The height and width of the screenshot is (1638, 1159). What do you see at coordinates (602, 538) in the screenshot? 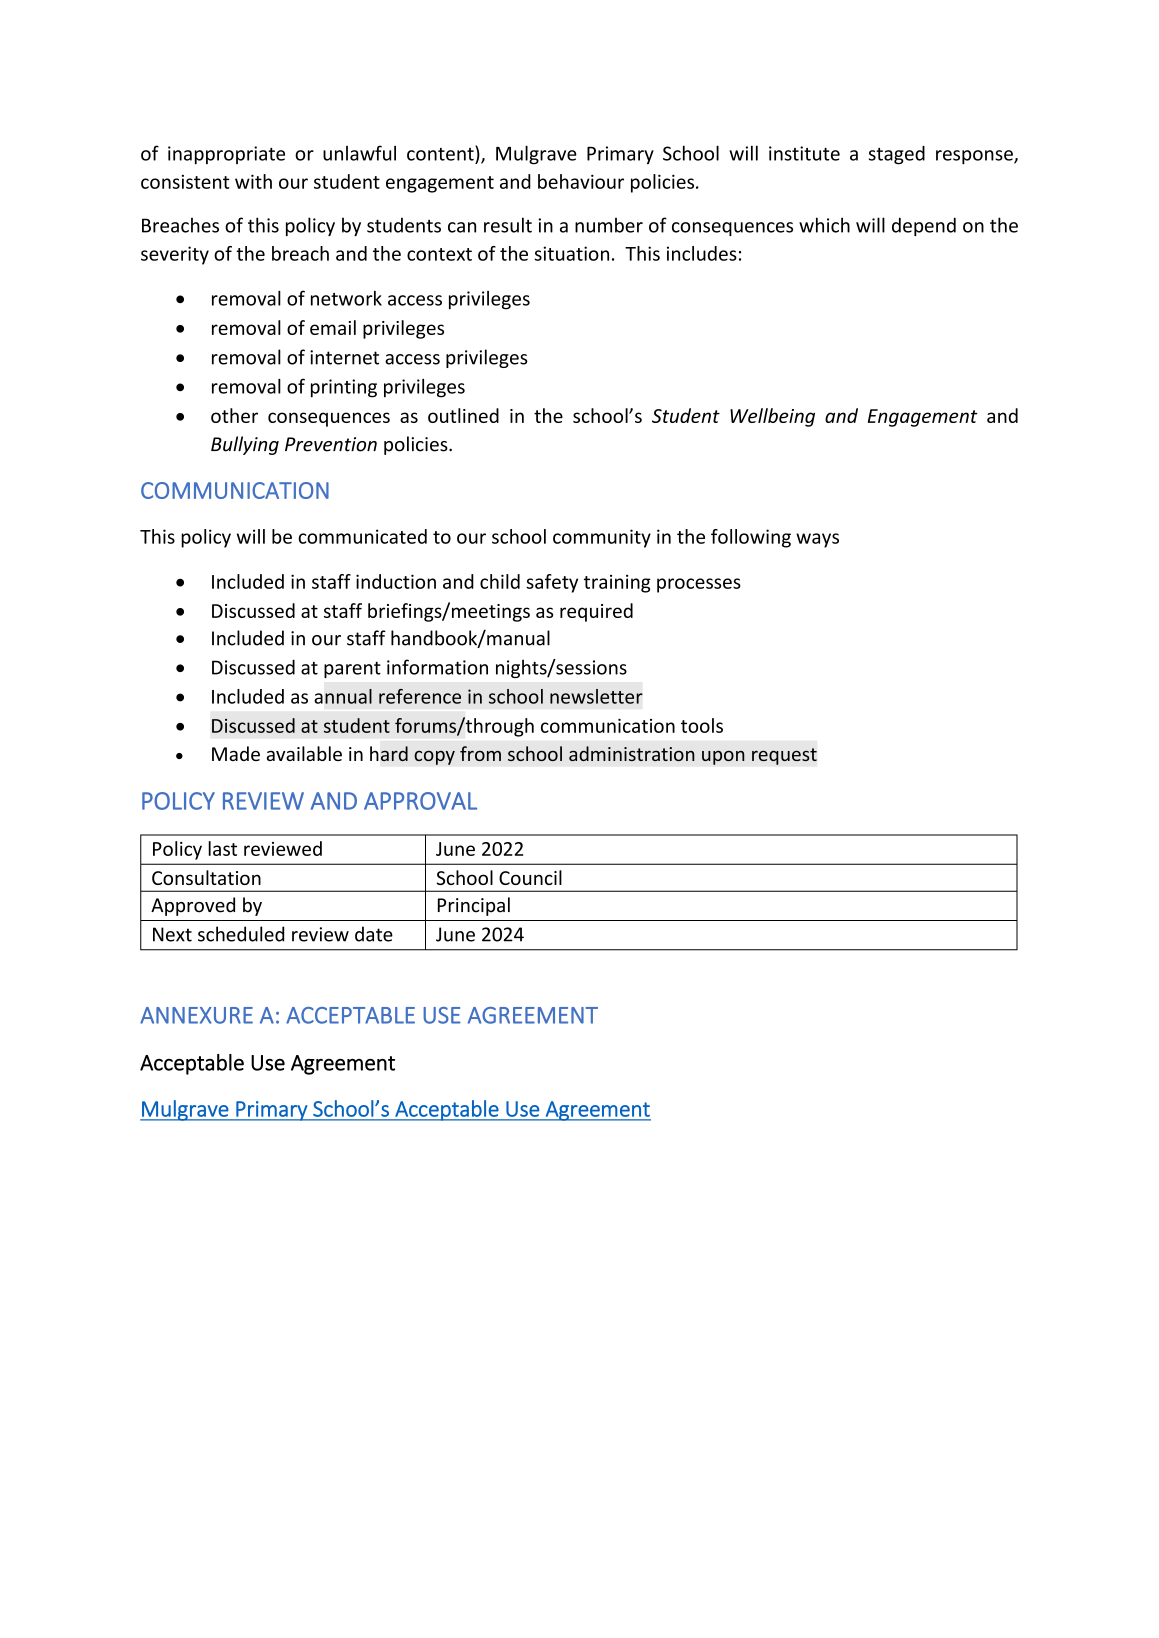
I see `community` at bounding box center [602, 538].
